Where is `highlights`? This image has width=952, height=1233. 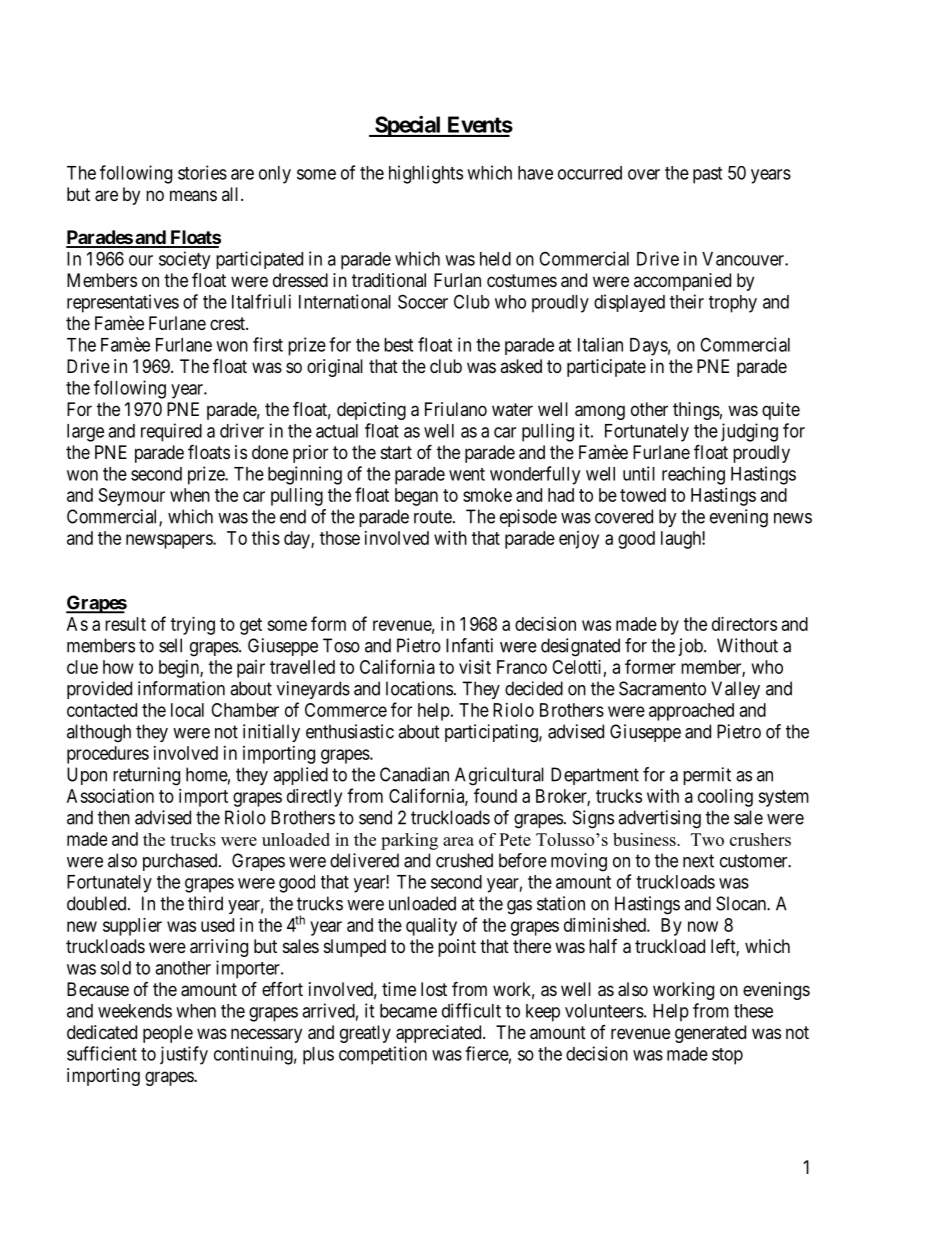 highlights is located at coordinates (426, 174).
